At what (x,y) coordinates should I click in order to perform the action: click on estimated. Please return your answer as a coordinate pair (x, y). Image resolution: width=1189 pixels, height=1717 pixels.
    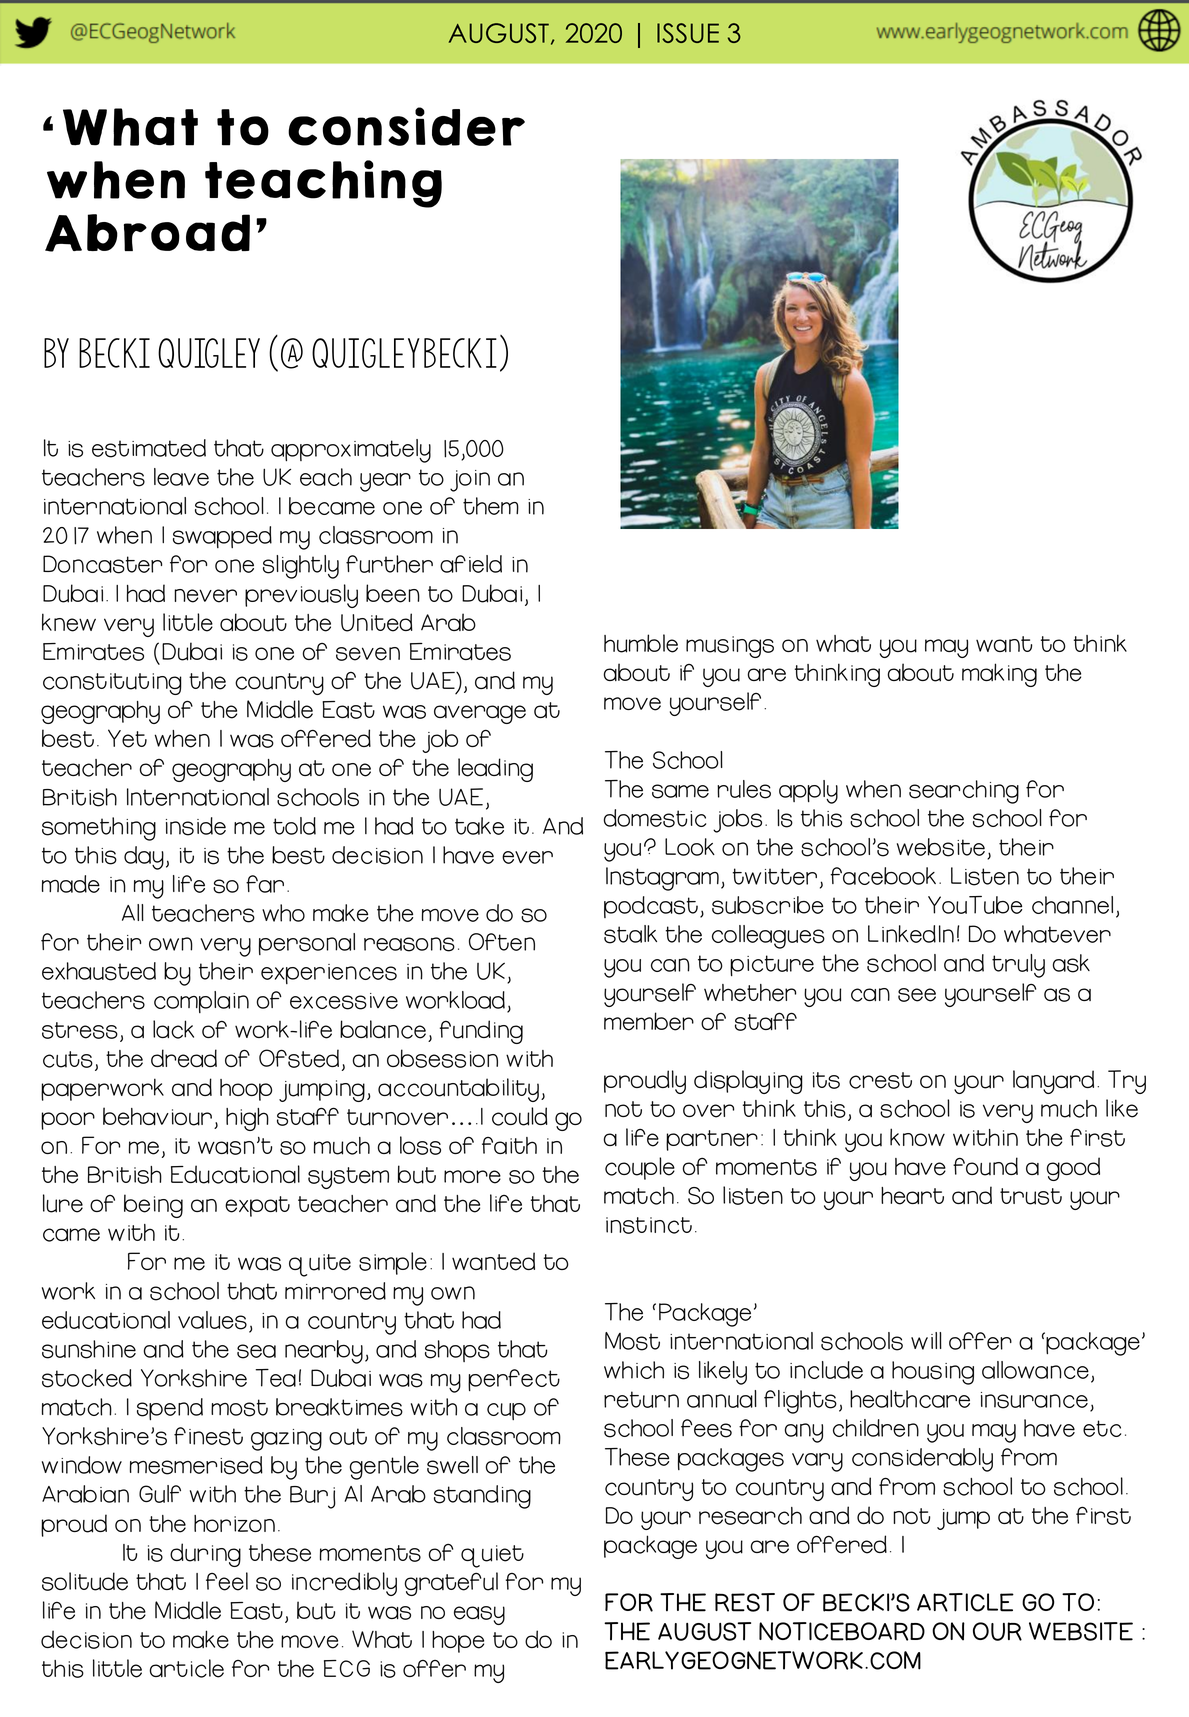
    Looking at the image, I should click on (149, 448).
